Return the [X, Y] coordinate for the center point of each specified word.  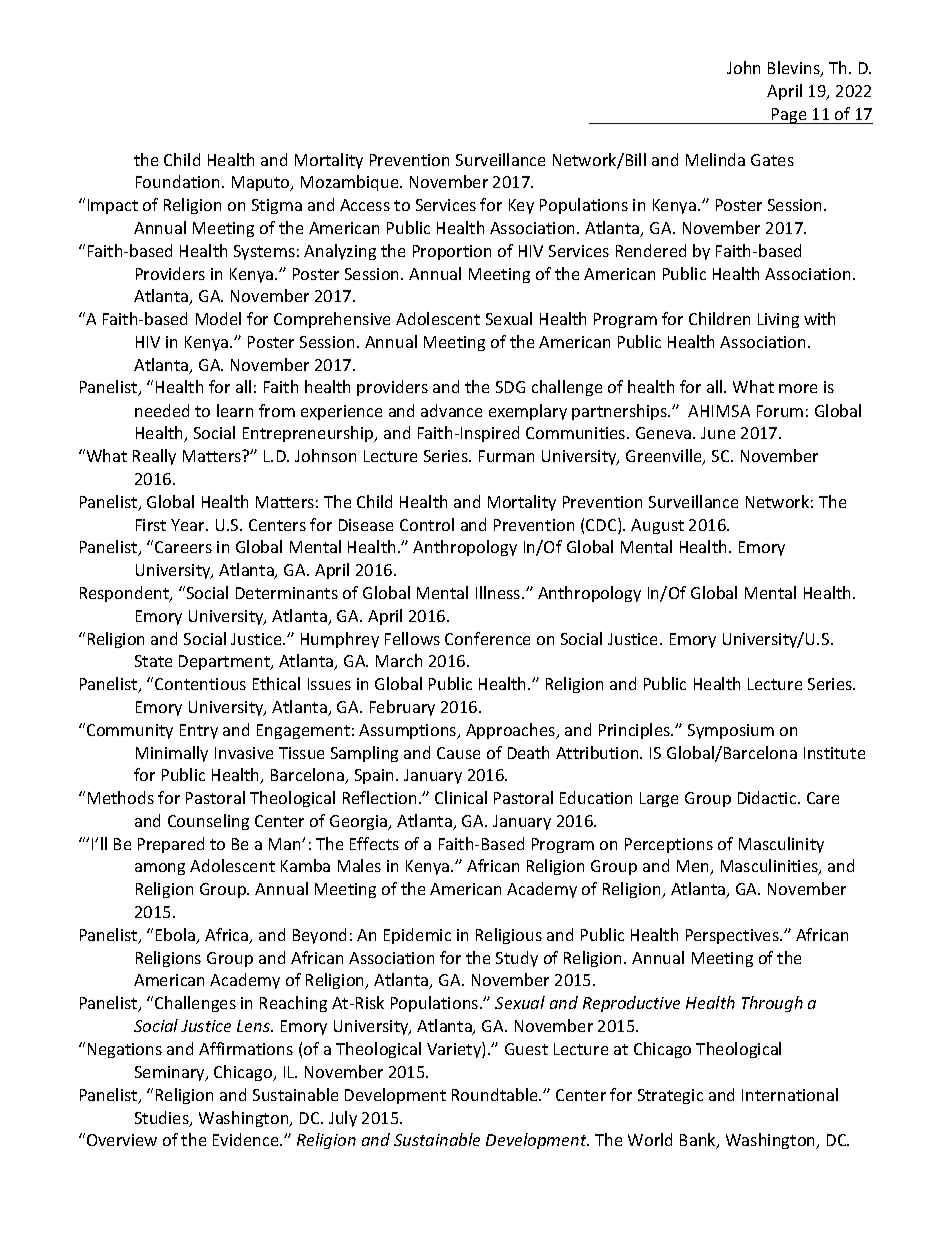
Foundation [177, 181]
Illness [499, 592]
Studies [163, 1119]
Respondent [125, 594]
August [657, 526]
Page [789, 116]
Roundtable [496, 1094]
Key [521, 206]
